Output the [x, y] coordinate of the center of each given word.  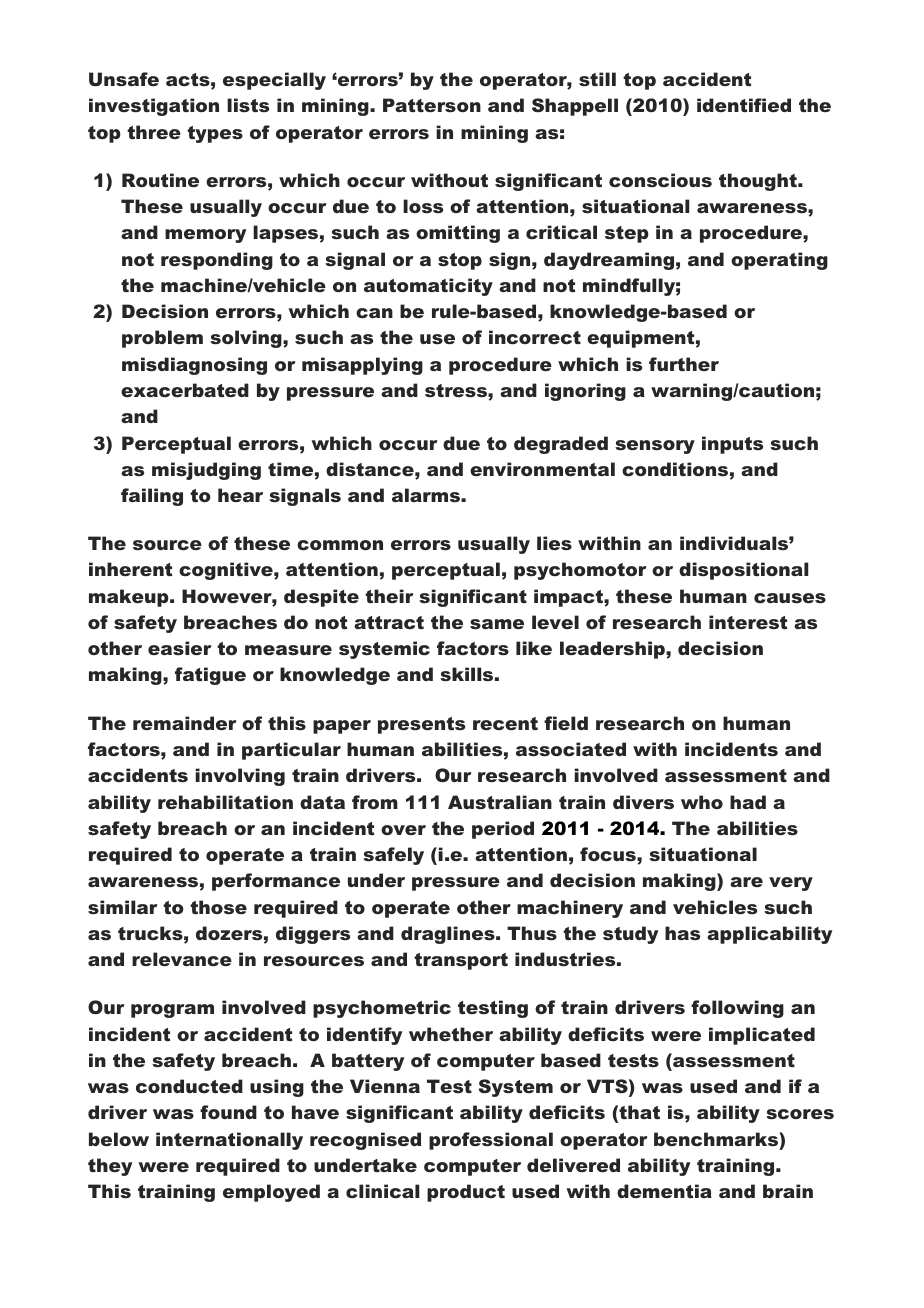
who [702, 802]
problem [162, 339]
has [682, 933]
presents [421, 725]
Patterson [432, 105]
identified [744, 105]
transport [461, 961]
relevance [182, 959]
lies [554, 543]
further [684, 364]
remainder [184, 723]
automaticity [428, 287]
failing [152, 497]
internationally [229, 1141]
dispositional [743, 571]
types [215, 134]
